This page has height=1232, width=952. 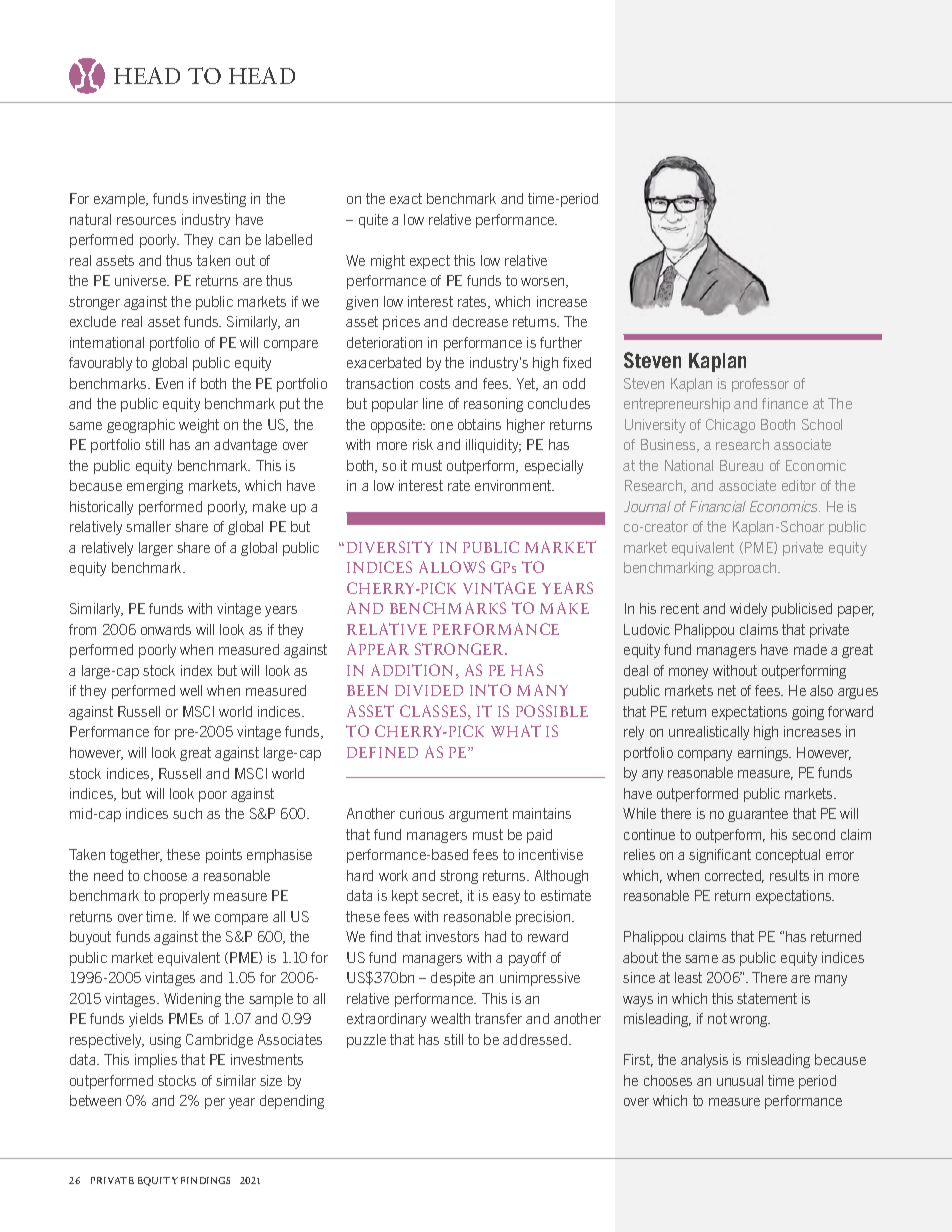 What do you see at coordinates (406, 198) in the page?
I see `exact` at bounding box center [406, 198].
